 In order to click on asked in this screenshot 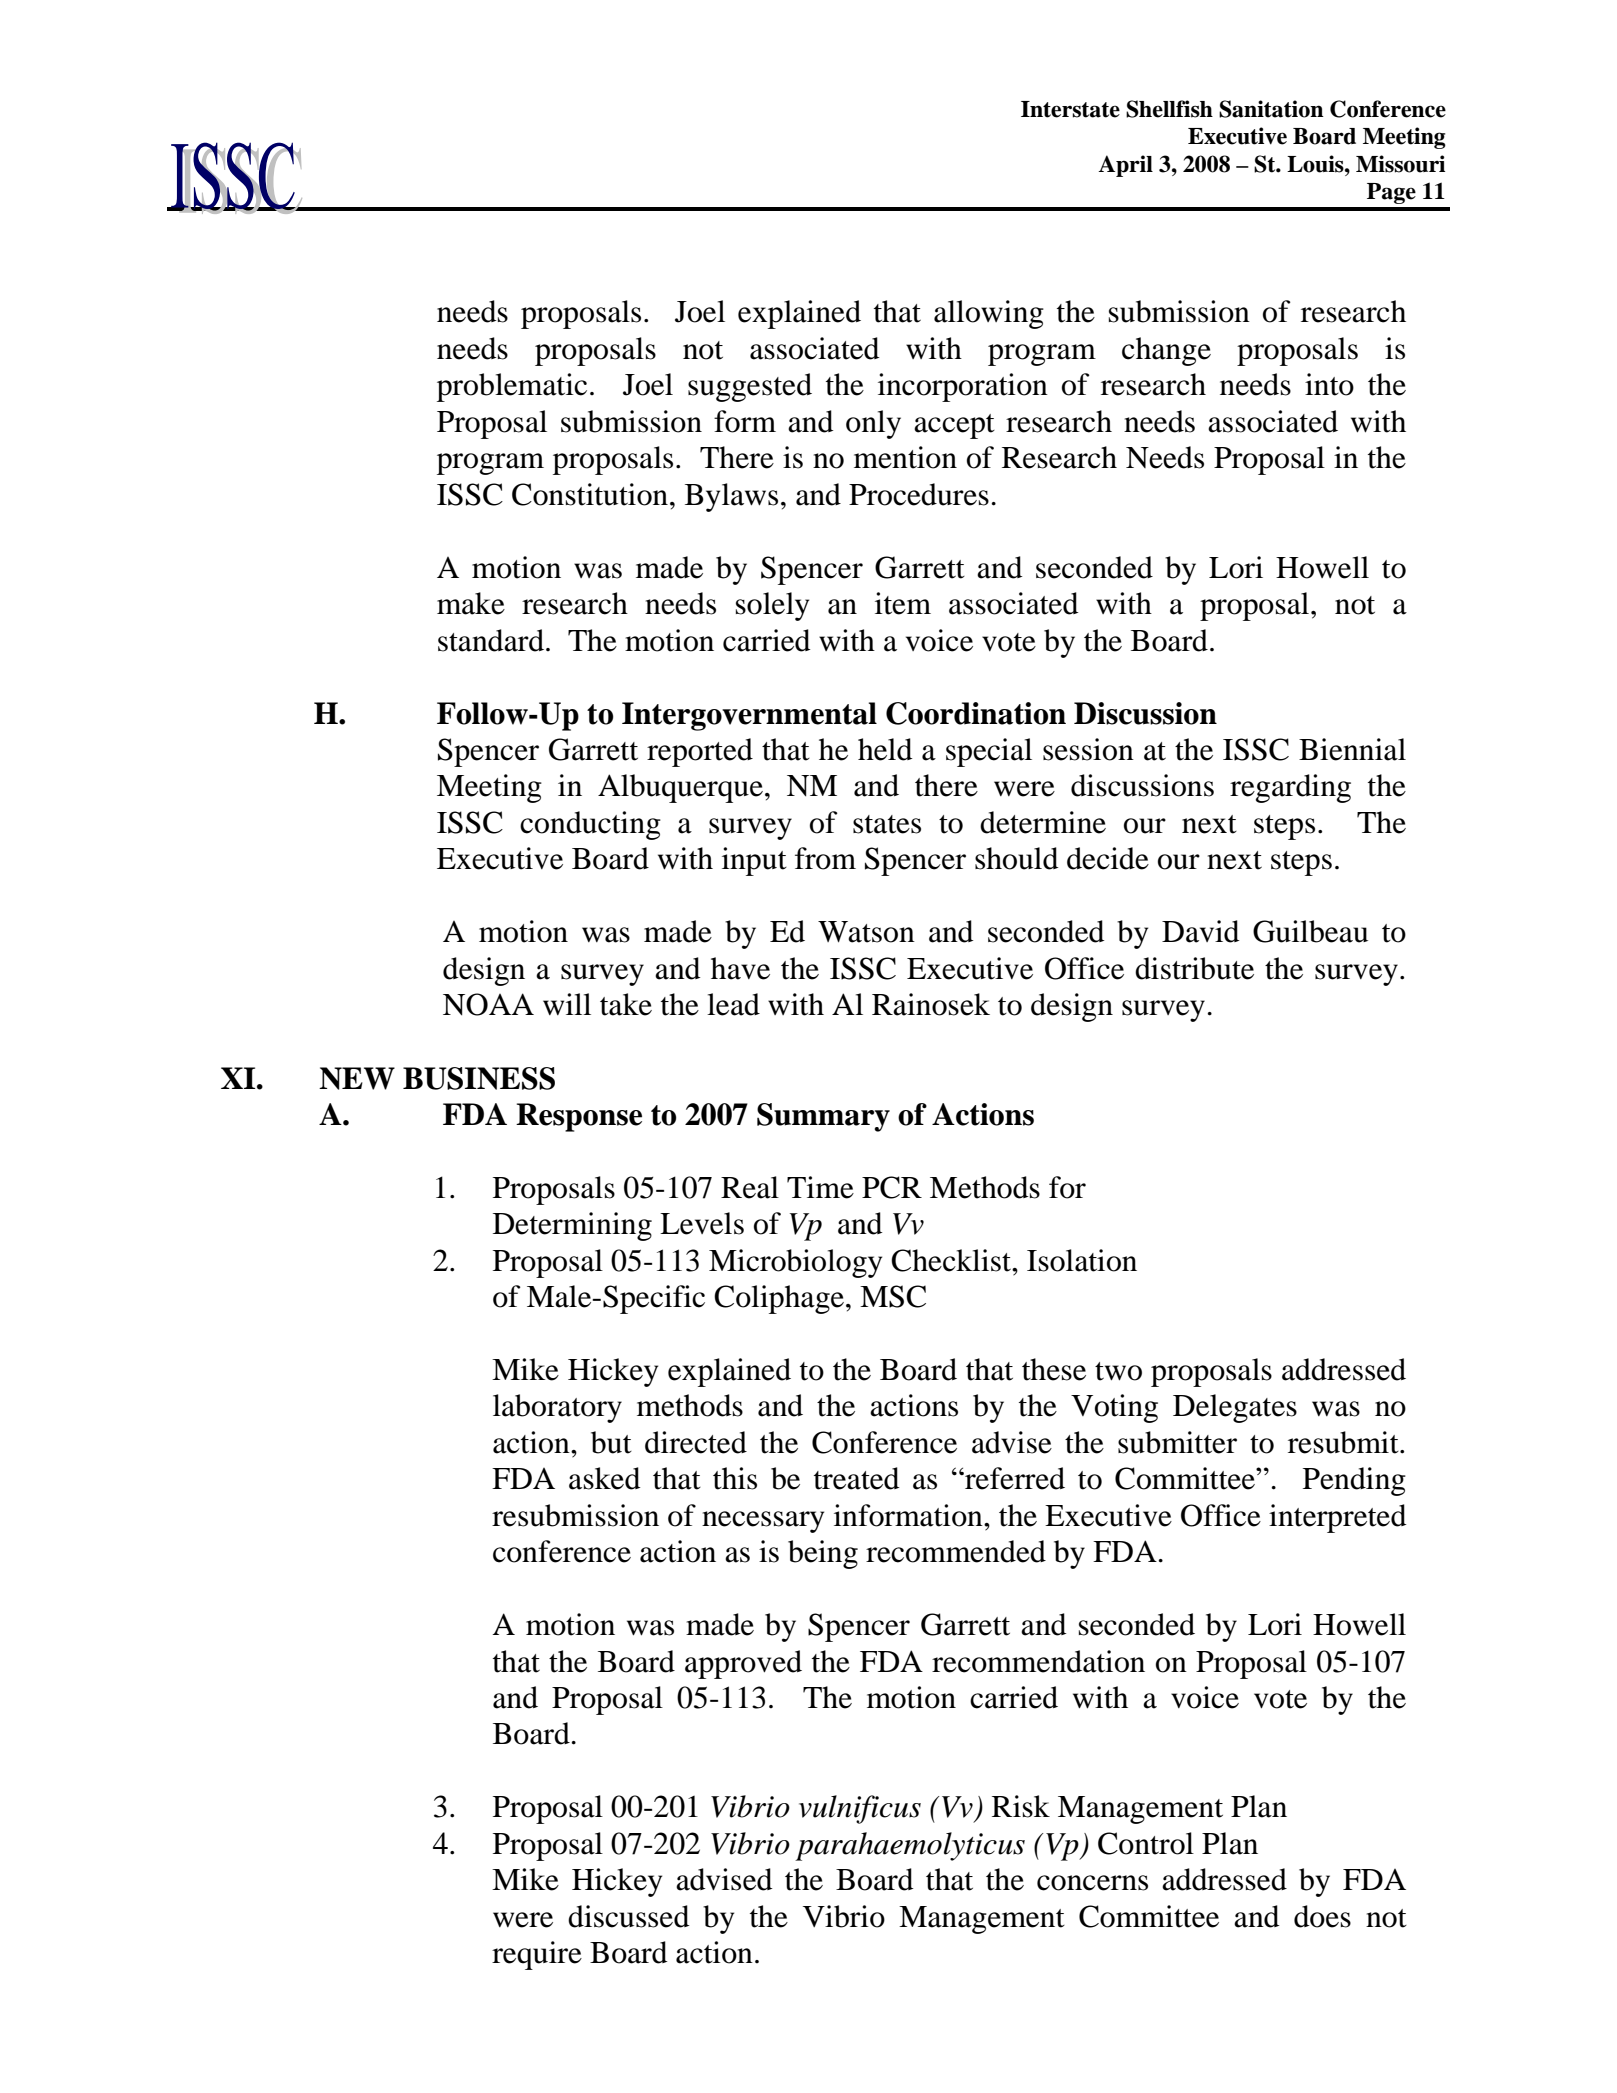, I will do `click(604, 1478)`.
